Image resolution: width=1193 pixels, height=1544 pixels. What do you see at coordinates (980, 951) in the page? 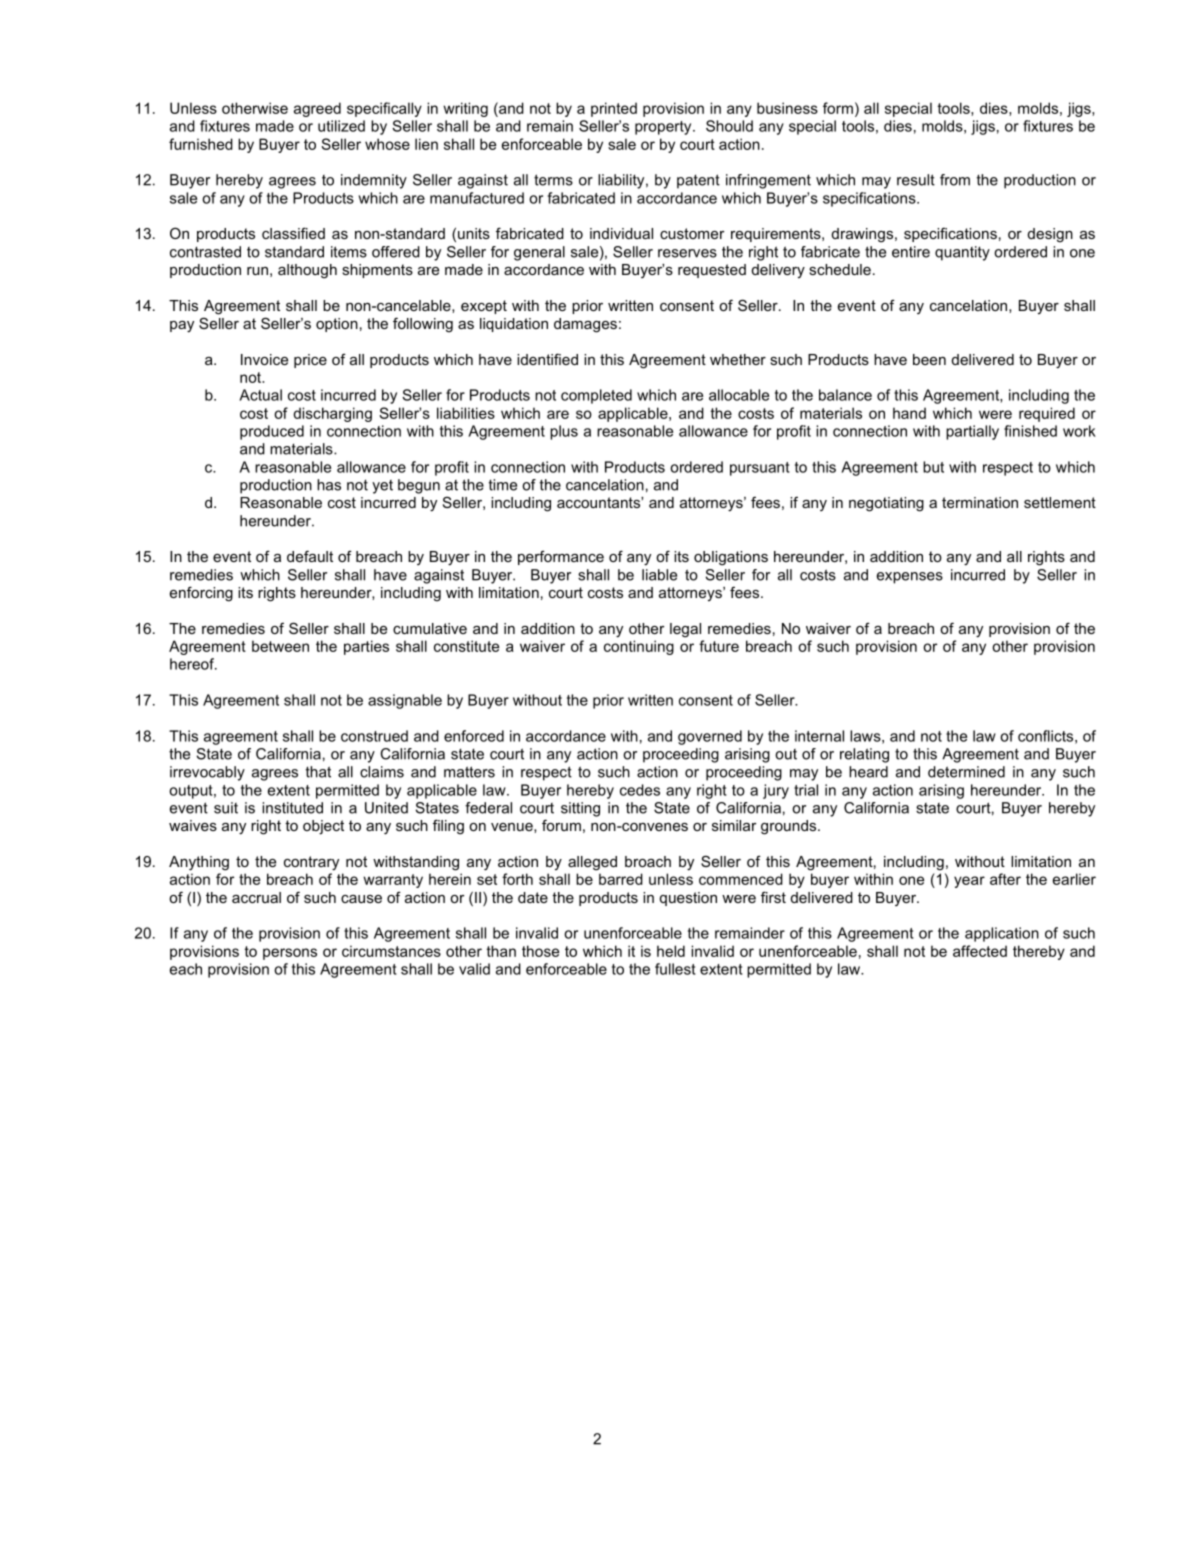
I see `affected` at bounding box center [980, 951].
